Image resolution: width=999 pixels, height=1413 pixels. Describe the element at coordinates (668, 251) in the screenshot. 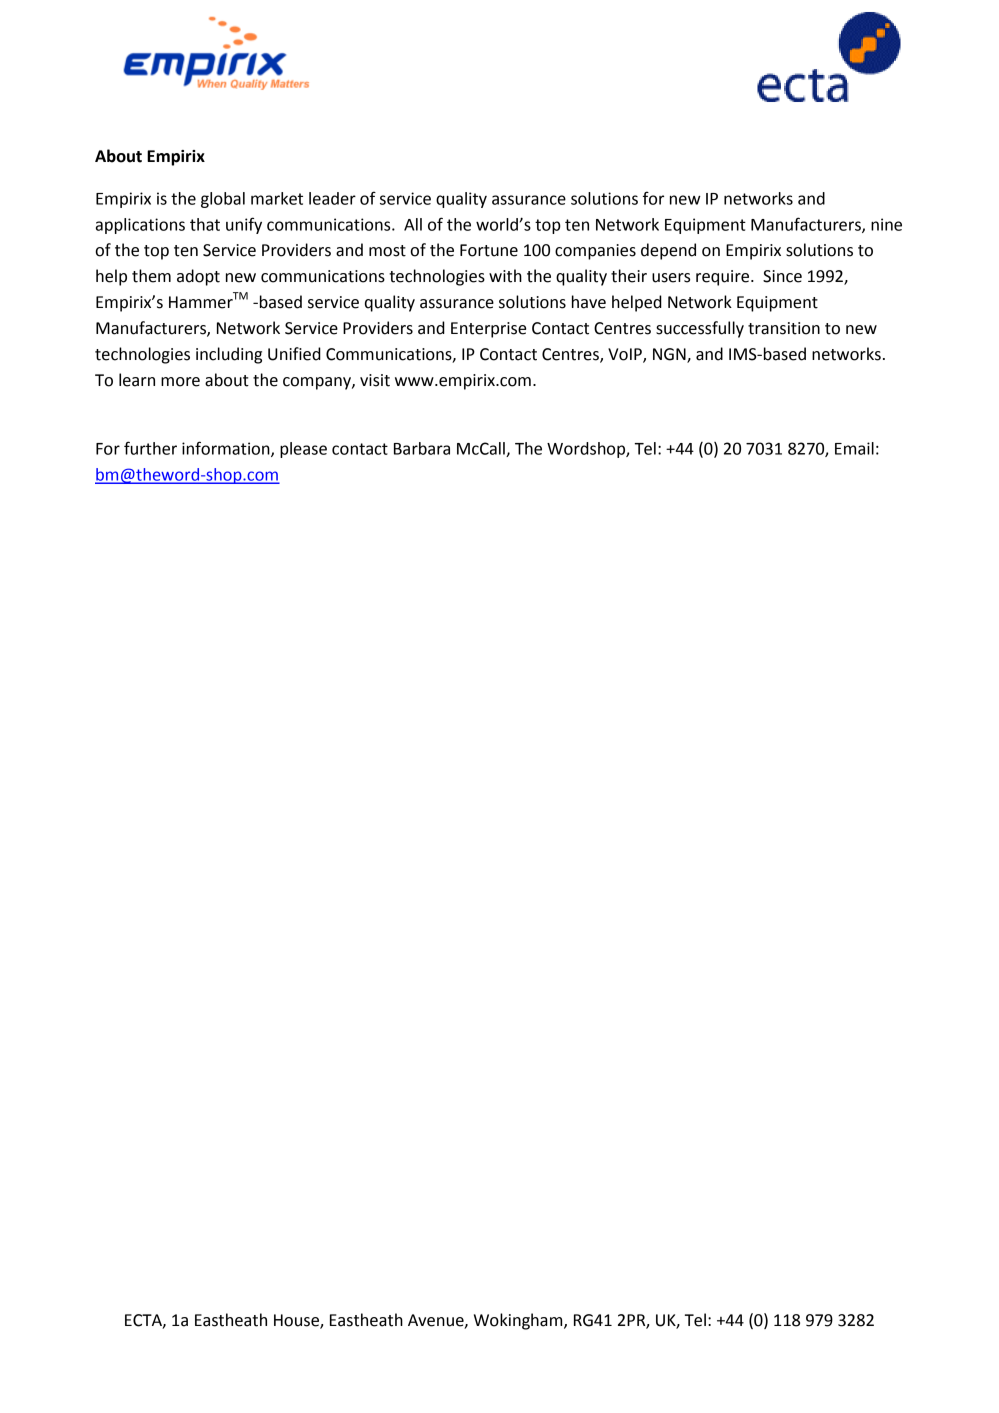

I see `depend` at that location.
